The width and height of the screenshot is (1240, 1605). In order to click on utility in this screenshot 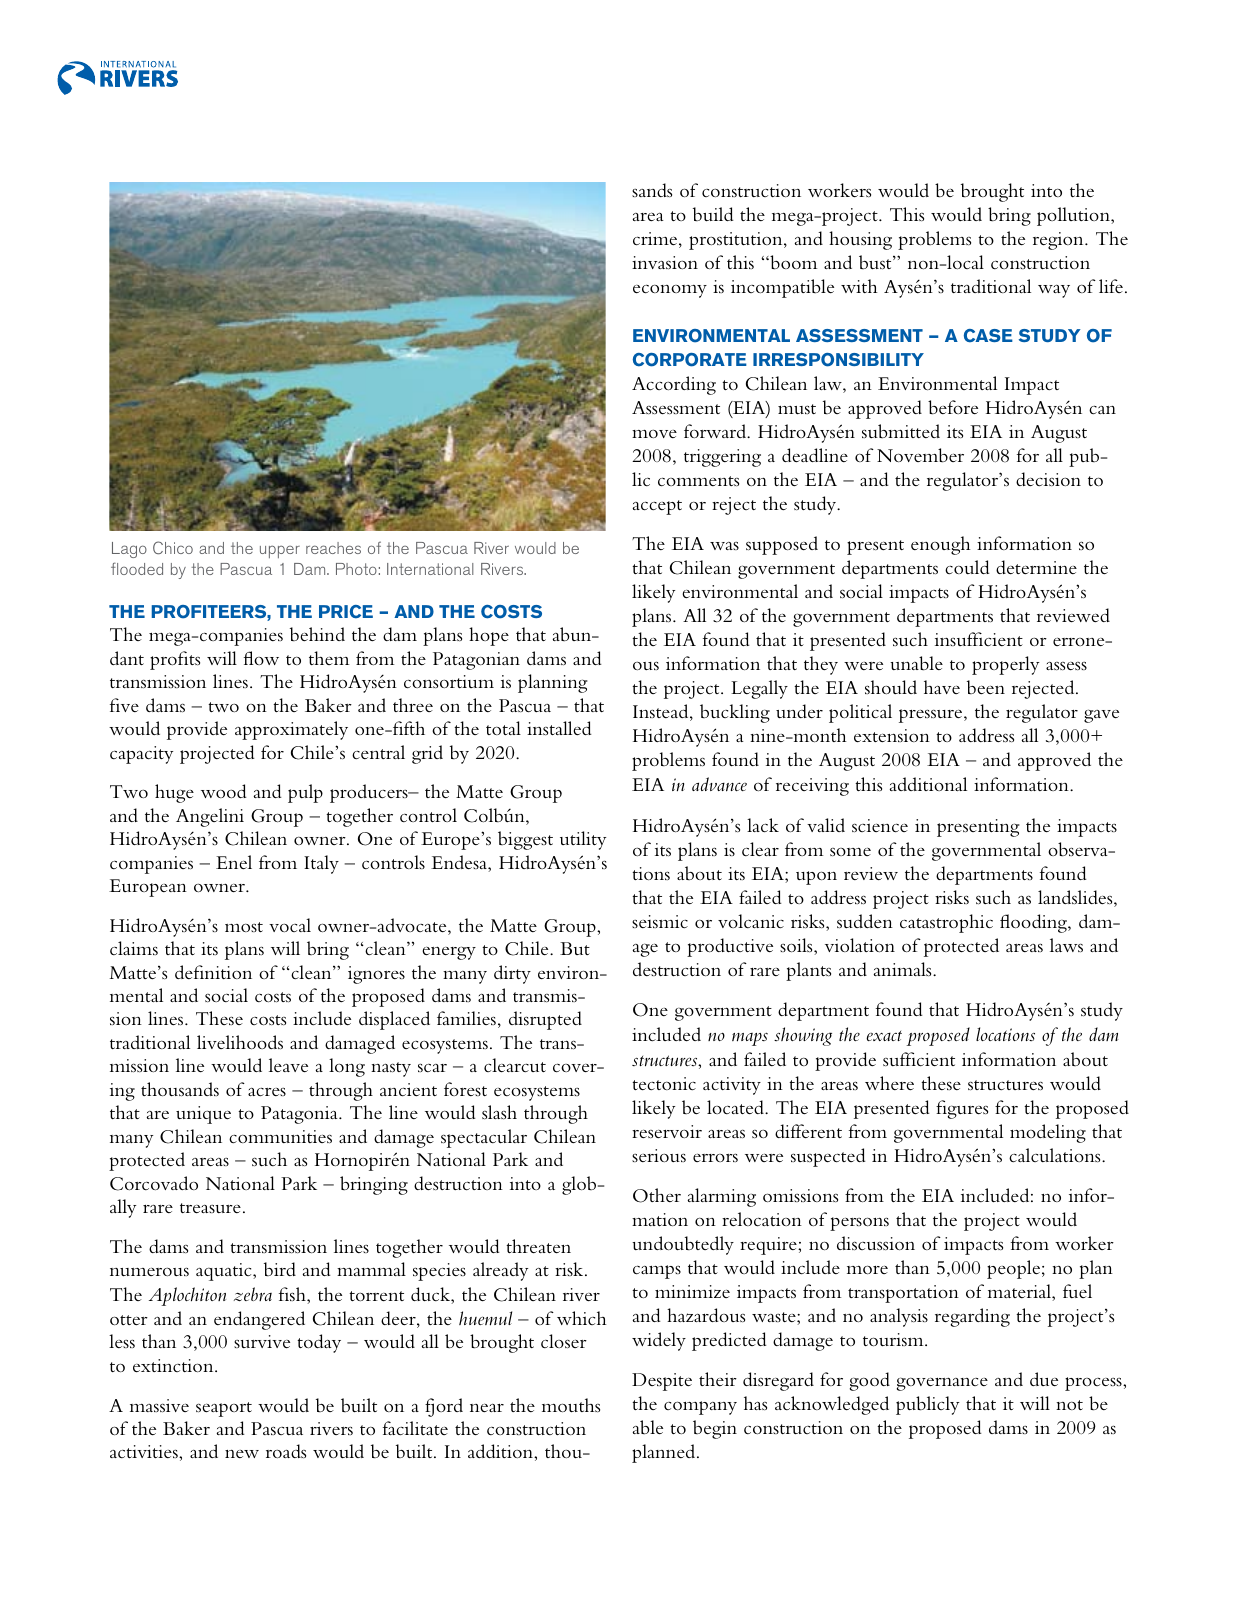, I will do `click(583, 840)`.
